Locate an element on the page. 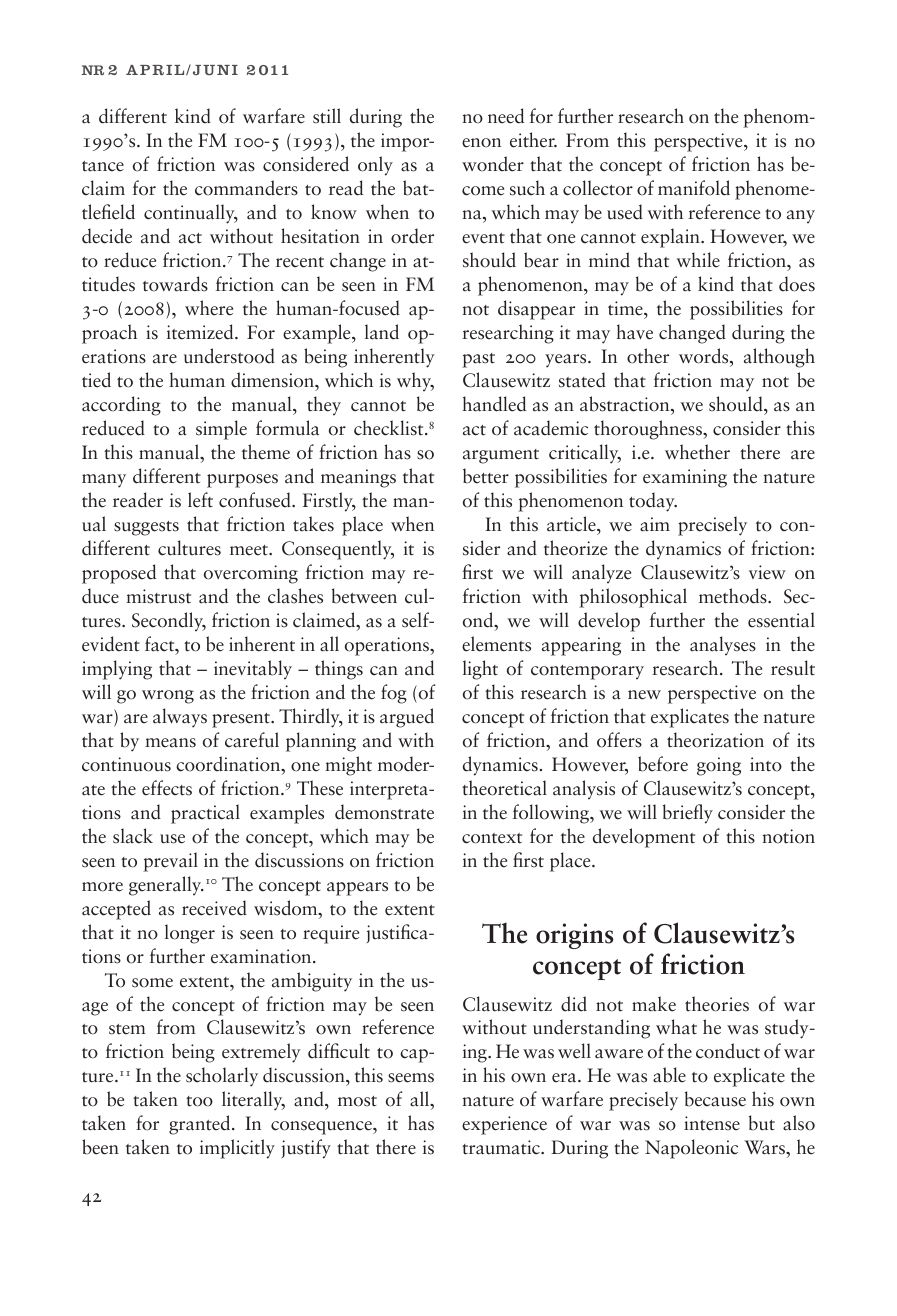  manifold is located at coordinates (694, 188).
